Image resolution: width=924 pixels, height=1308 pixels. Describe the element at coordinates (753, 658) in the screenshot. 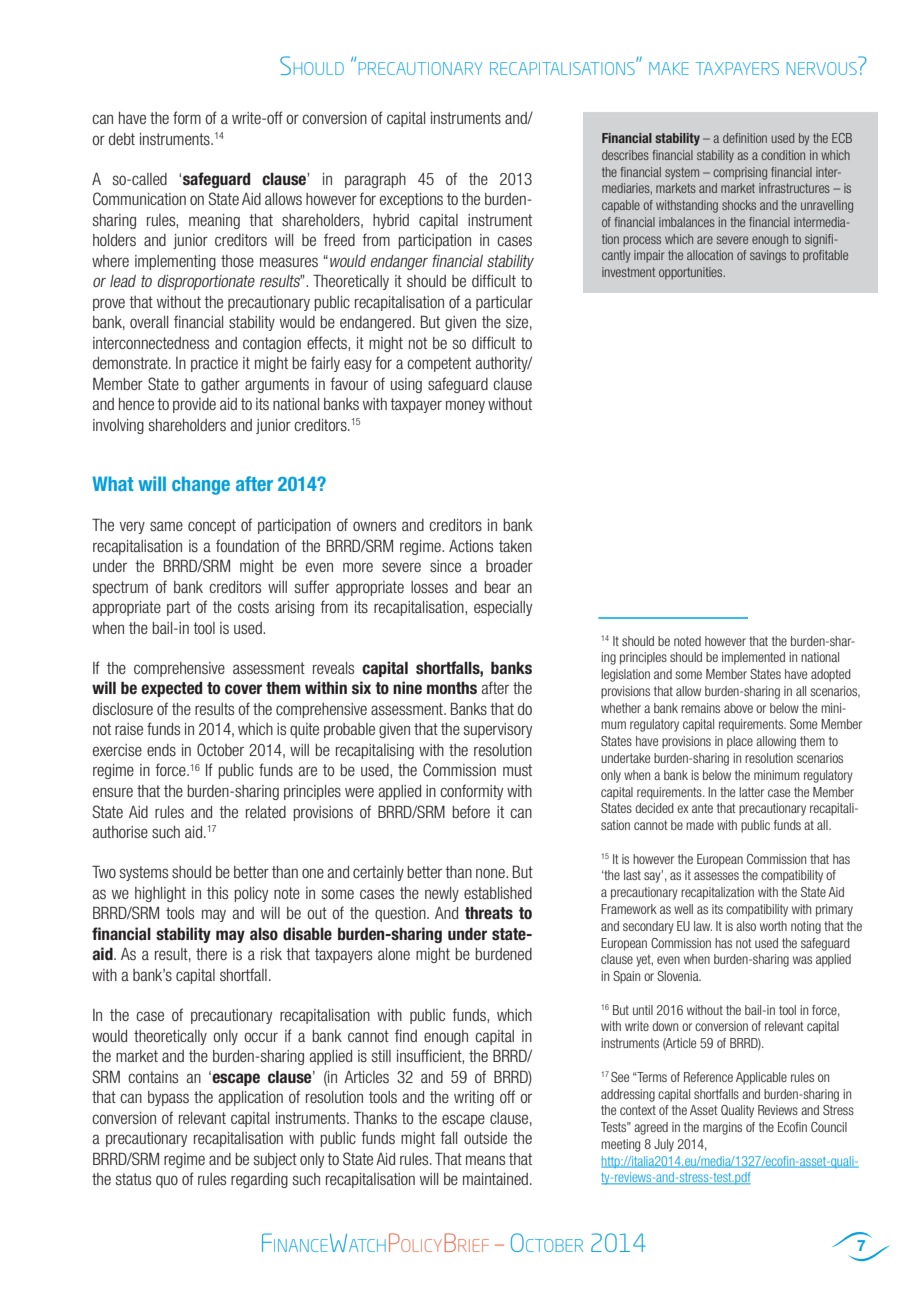

I see `implemented` at that location.
